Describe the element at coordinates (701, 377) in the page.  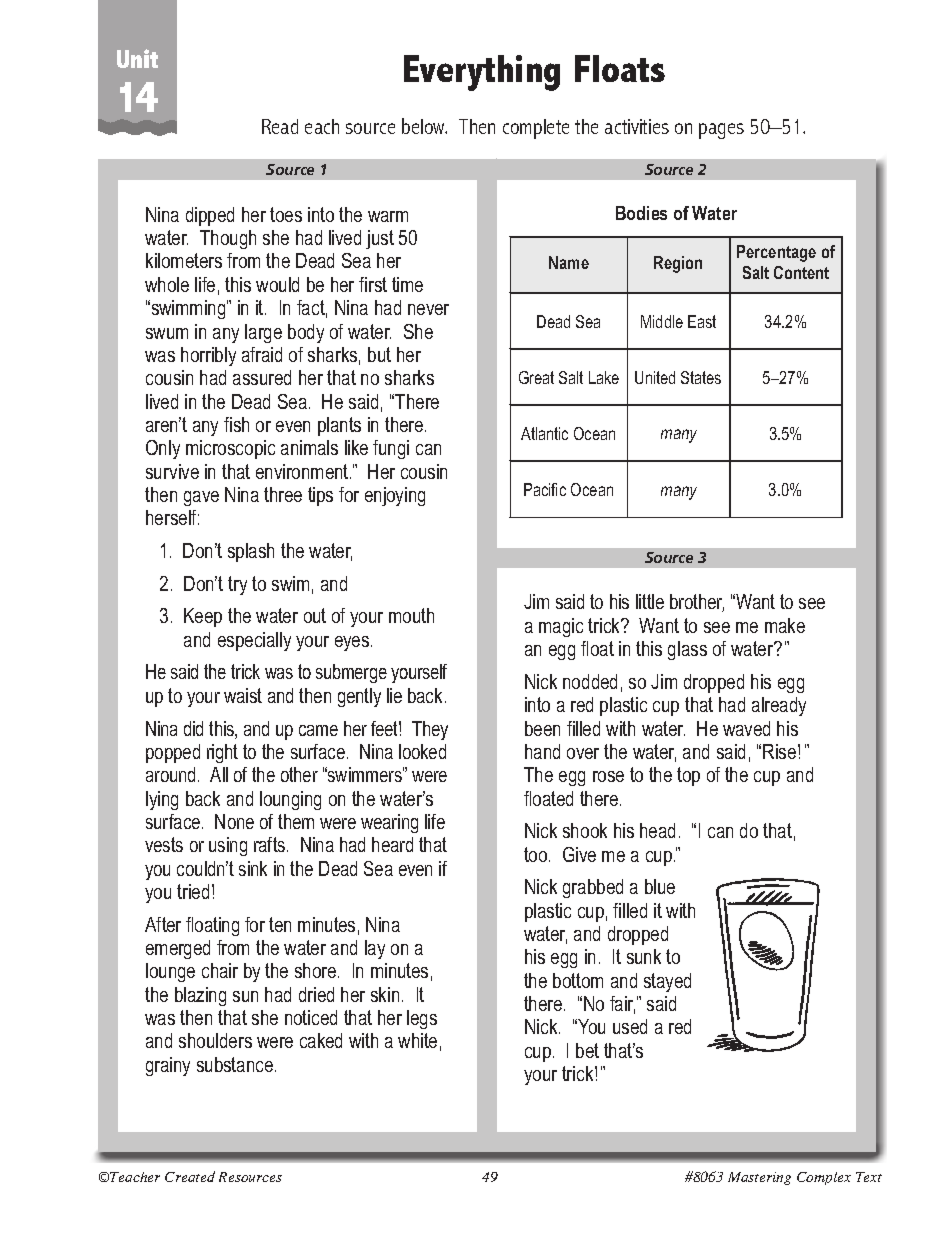
I see `States` at that location.
